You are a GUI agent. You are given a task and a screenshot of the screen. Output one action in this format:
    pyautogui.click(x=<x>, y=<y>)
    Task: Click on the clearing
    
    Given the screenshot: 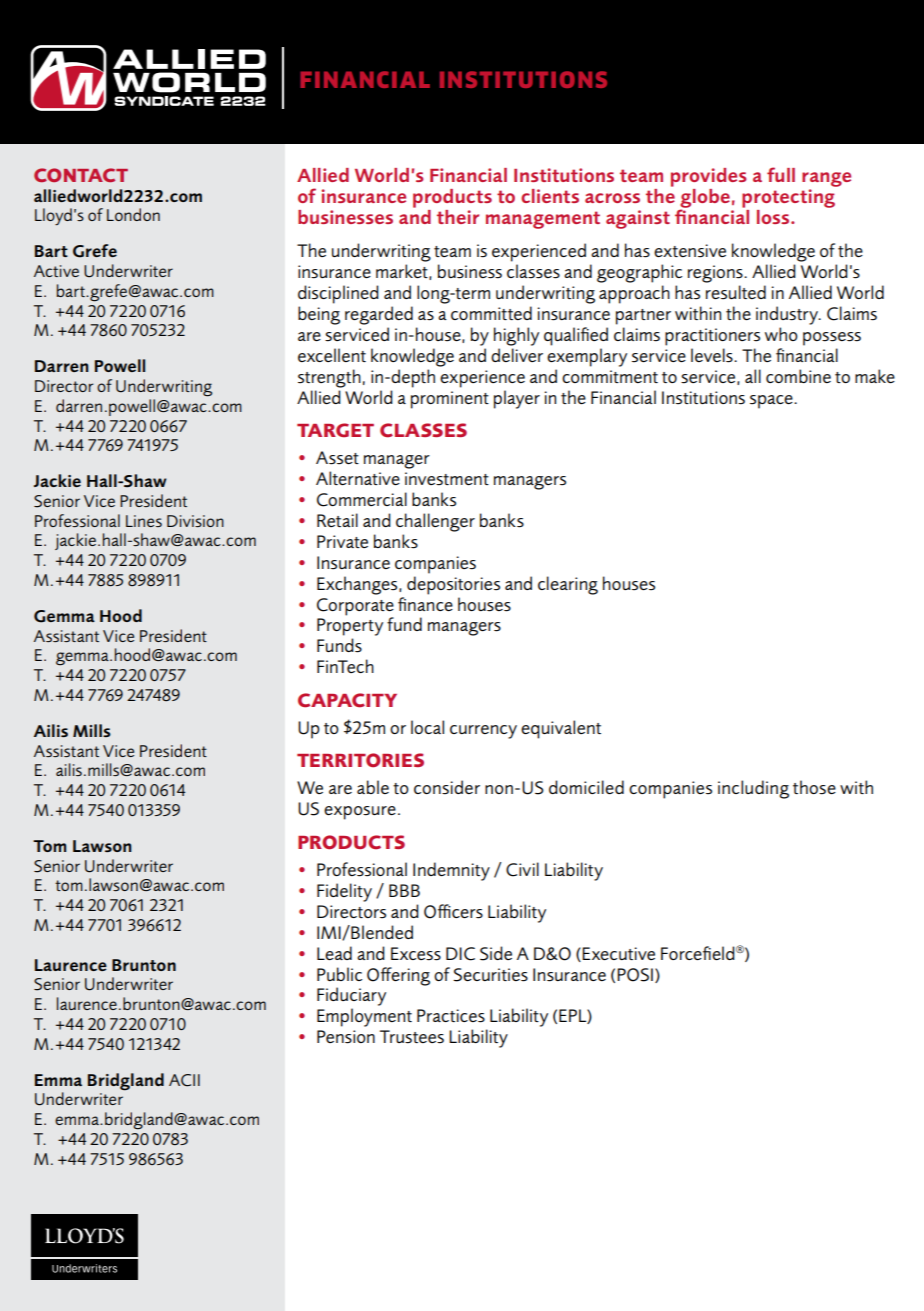 What is the action you would take?
    pyautogui.click(x=568, y=585)
